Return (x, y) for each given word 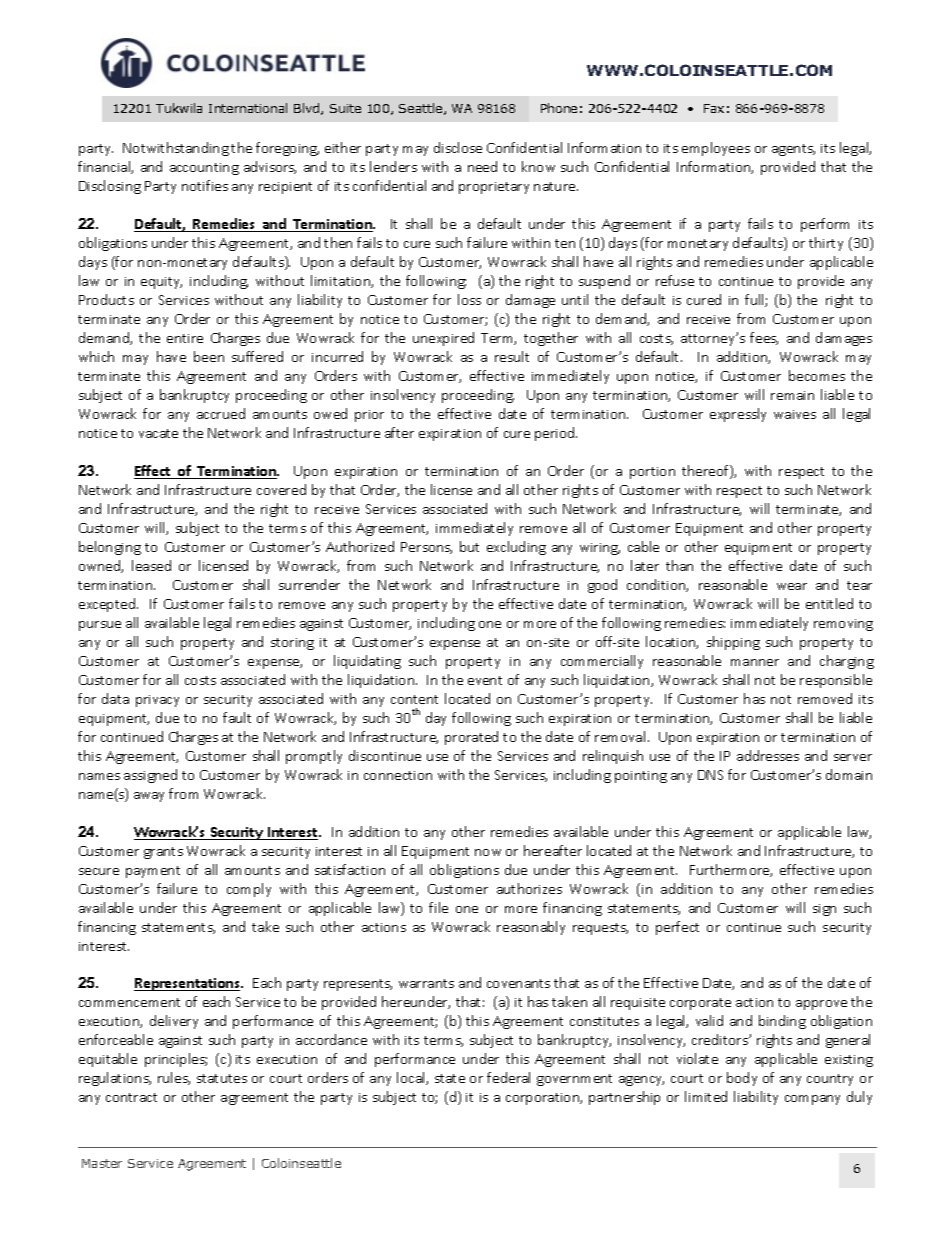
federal (508, 1077)
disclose (458, 147)
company (812, 1100)
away (149, 797)
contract (131, 1097)
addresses (768, 755)
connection (398, 775)
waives (795, 414)
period (556, 434)
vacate (158, 433)
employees (716, 149)
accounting (204, 169)
